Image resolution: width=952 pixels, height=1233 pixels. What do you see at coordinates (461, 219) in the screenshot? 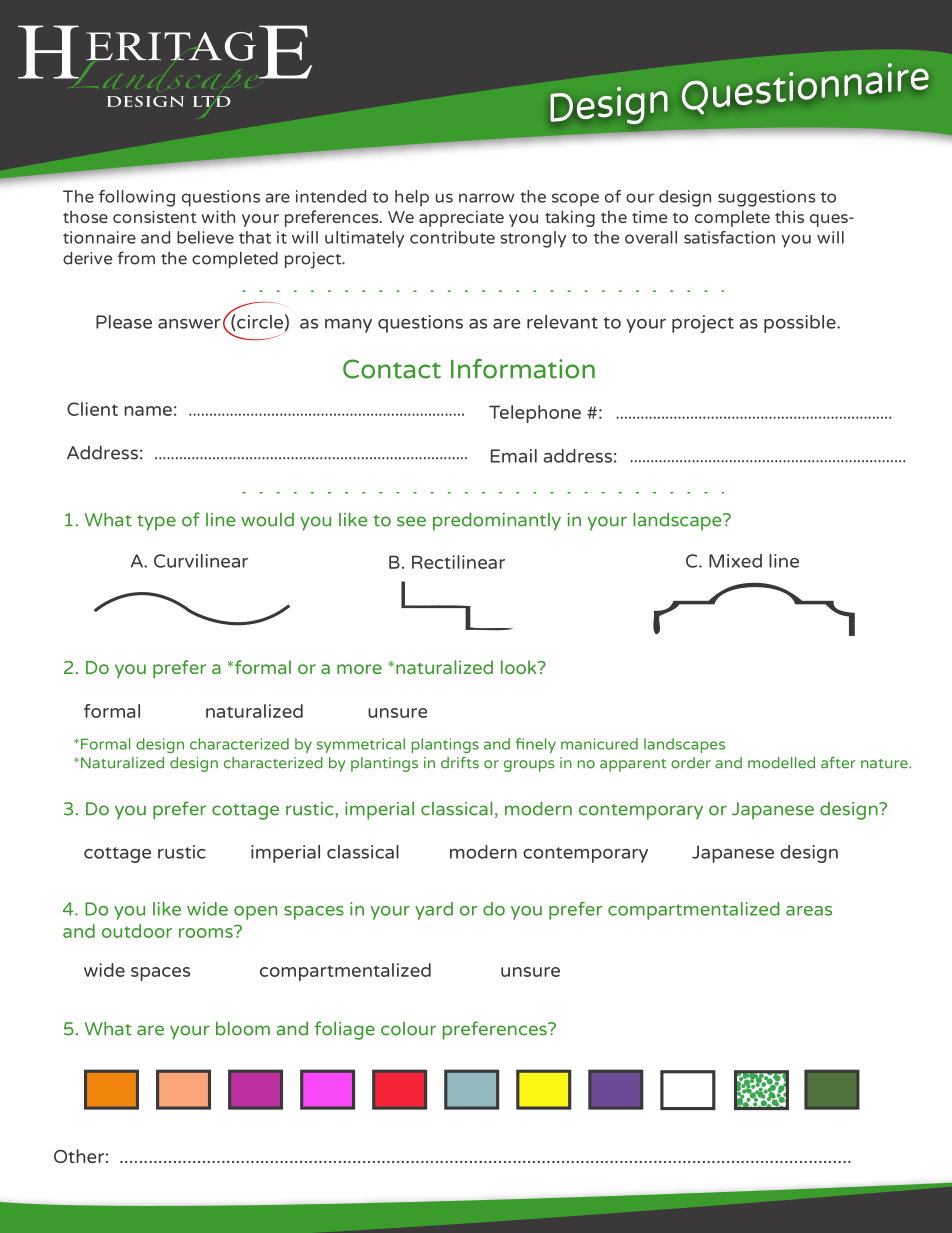
I see `appreciate` at bounding box center [461, 219].
